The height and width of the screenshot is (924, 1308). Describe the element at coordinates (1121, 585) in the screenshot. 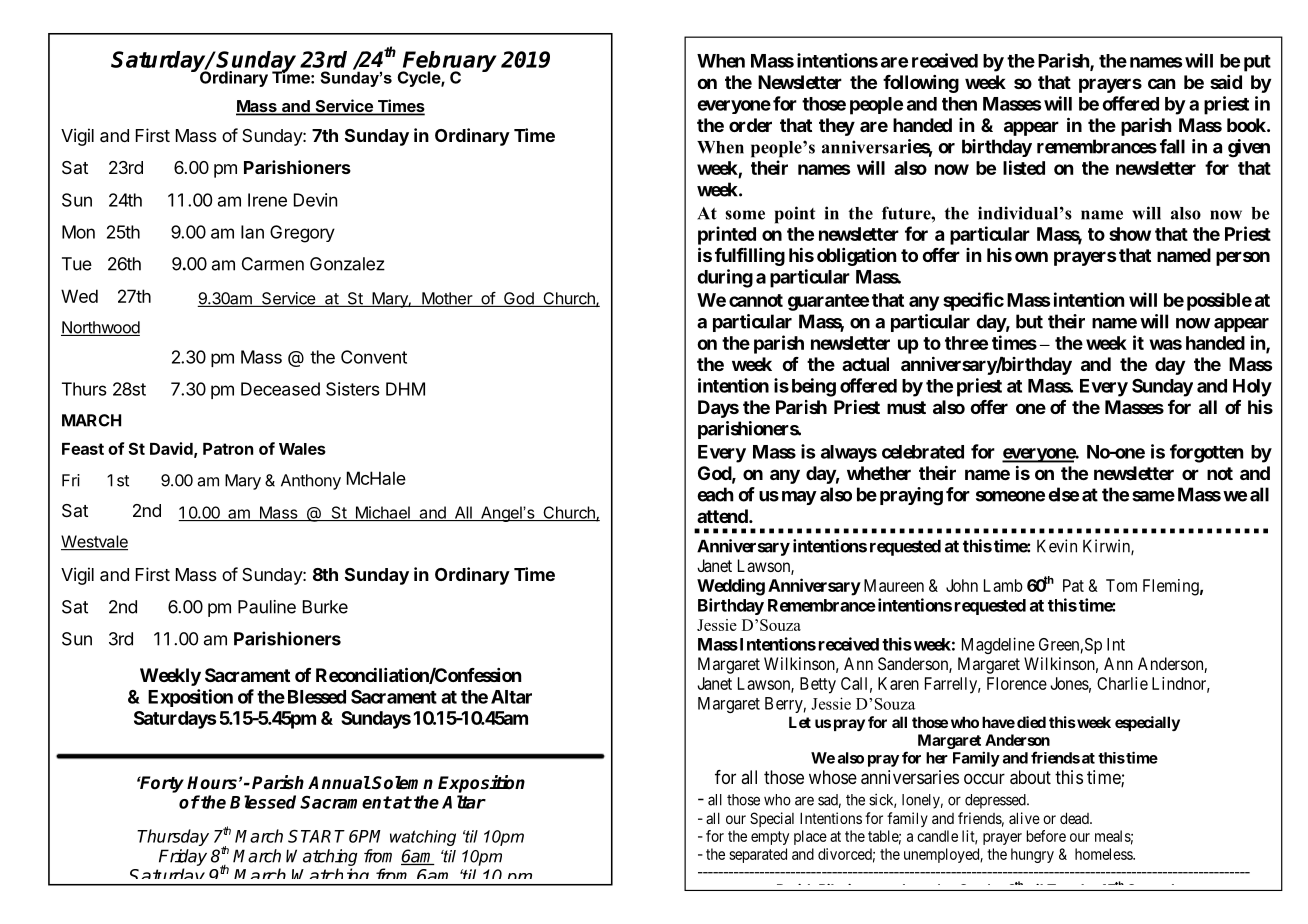

I see `Tom` at that location.
